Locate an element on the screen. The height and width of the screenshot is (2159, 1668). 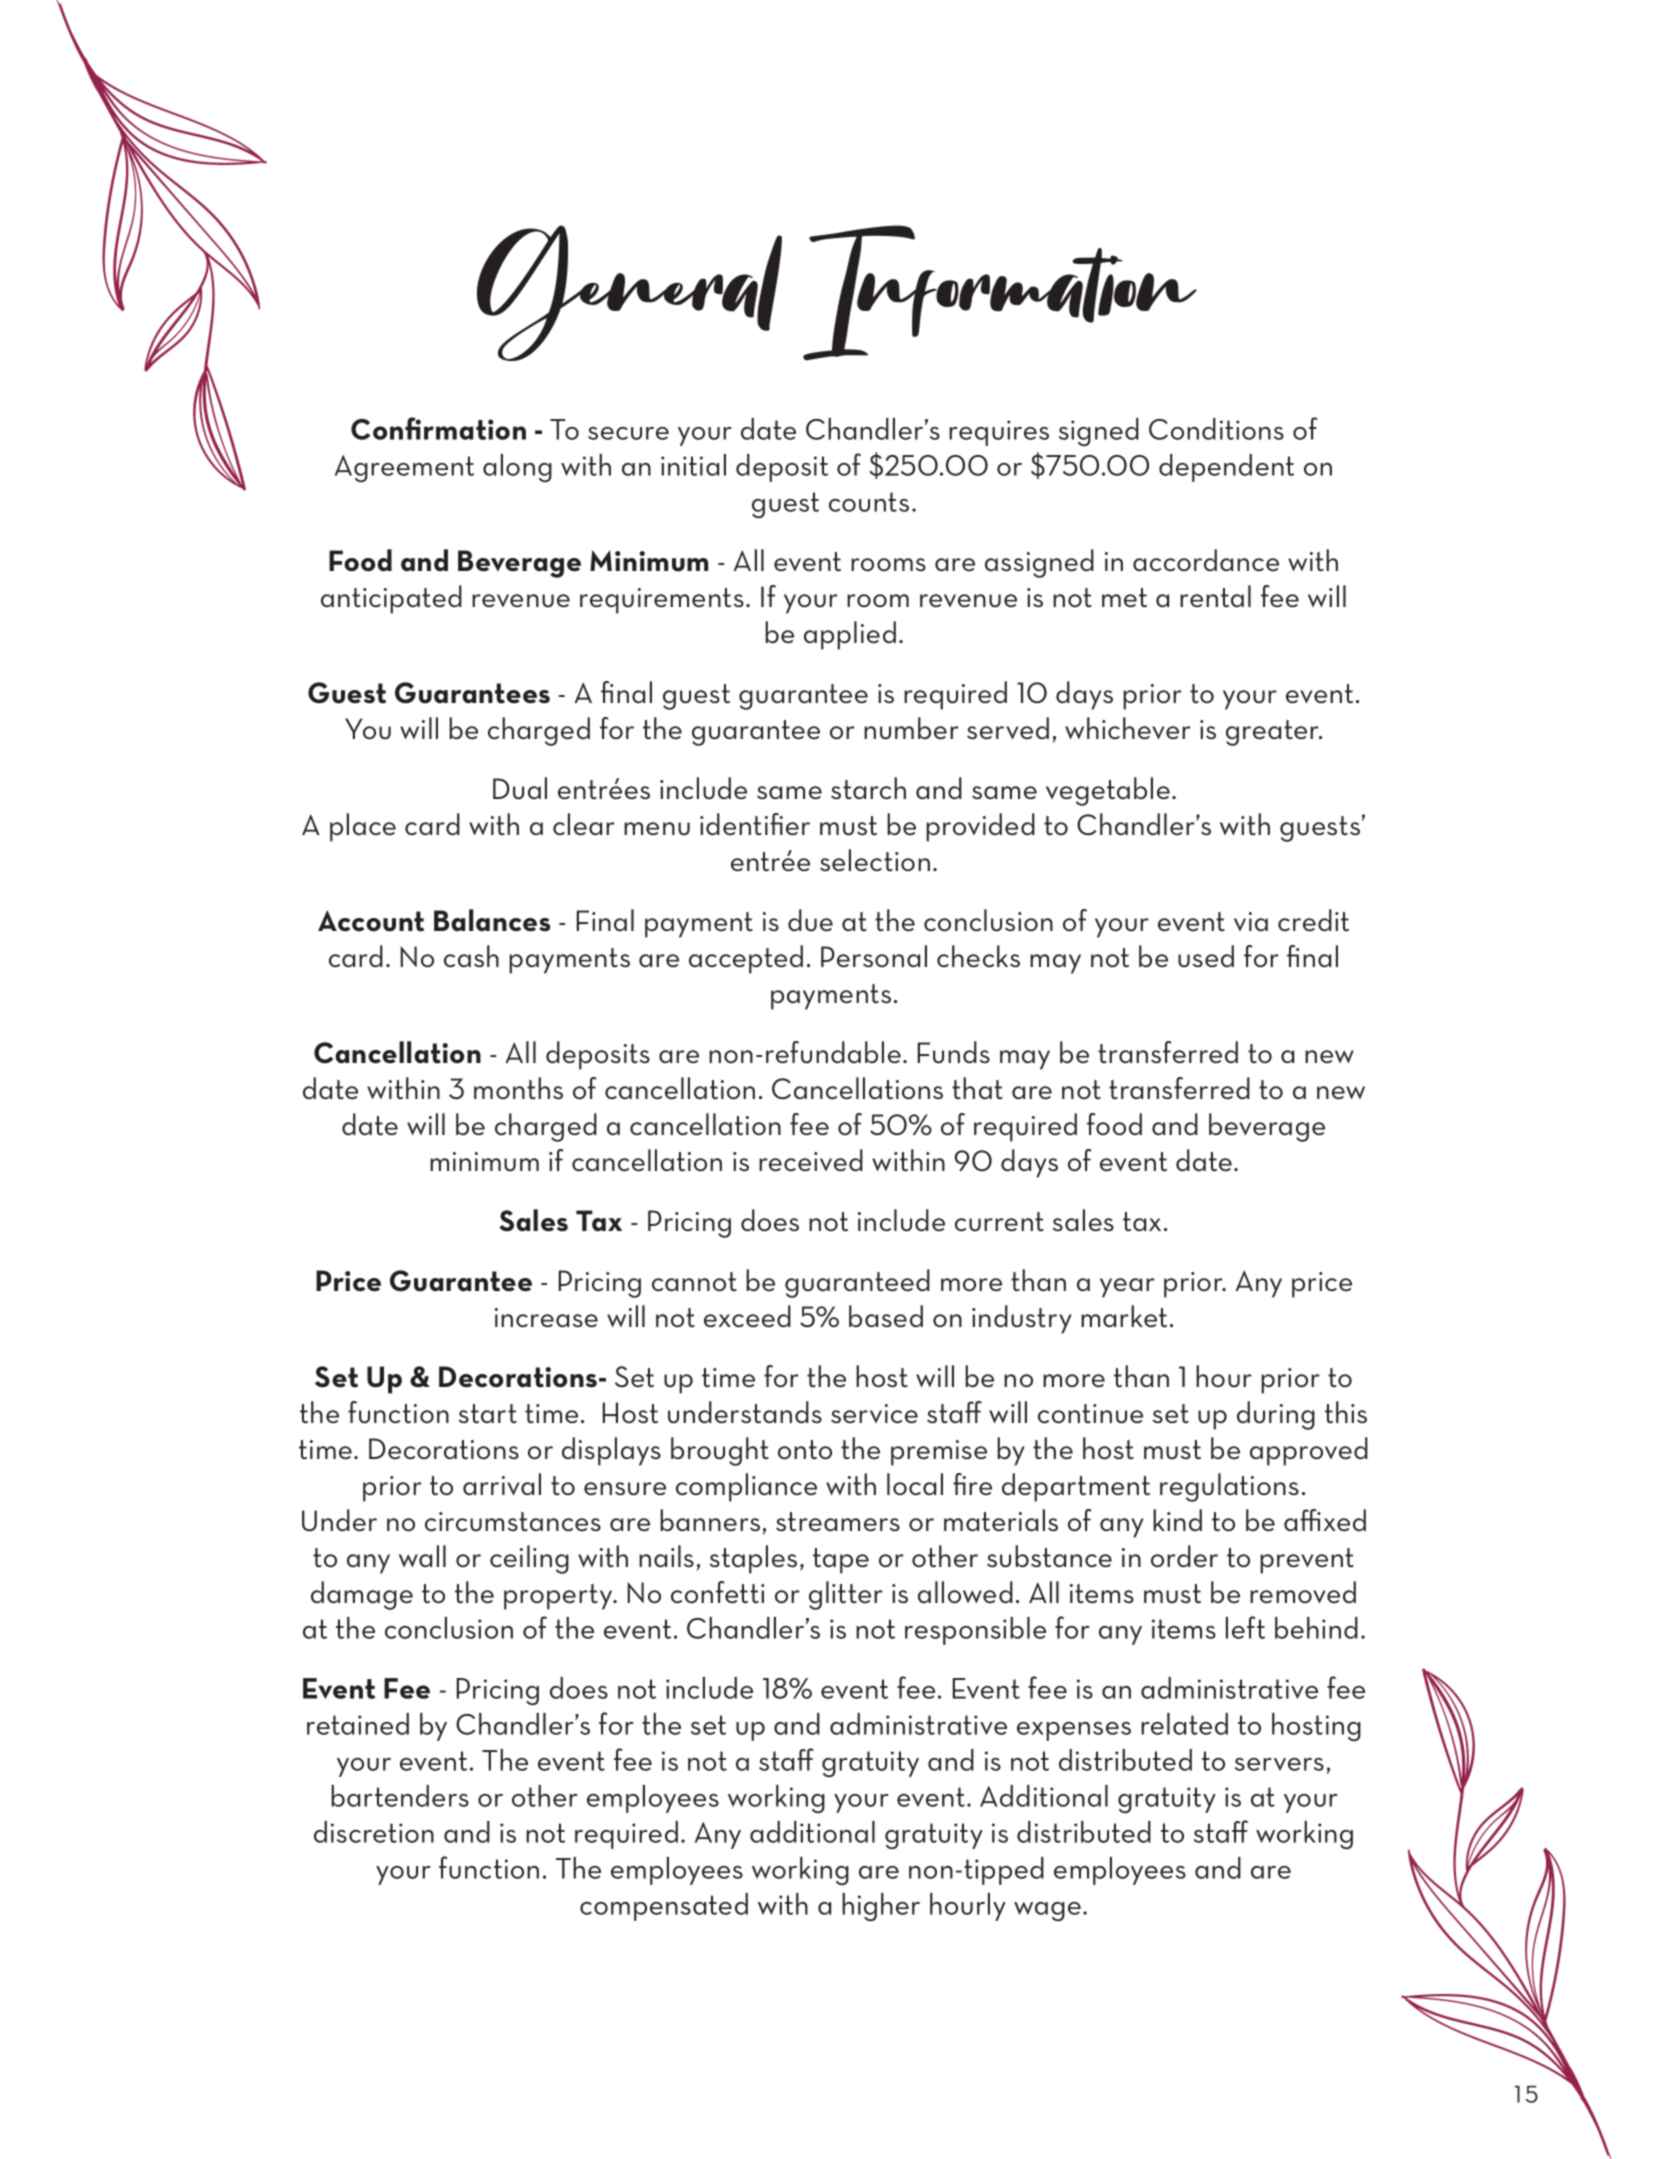
higher is located at coordinates (881, 1907).
